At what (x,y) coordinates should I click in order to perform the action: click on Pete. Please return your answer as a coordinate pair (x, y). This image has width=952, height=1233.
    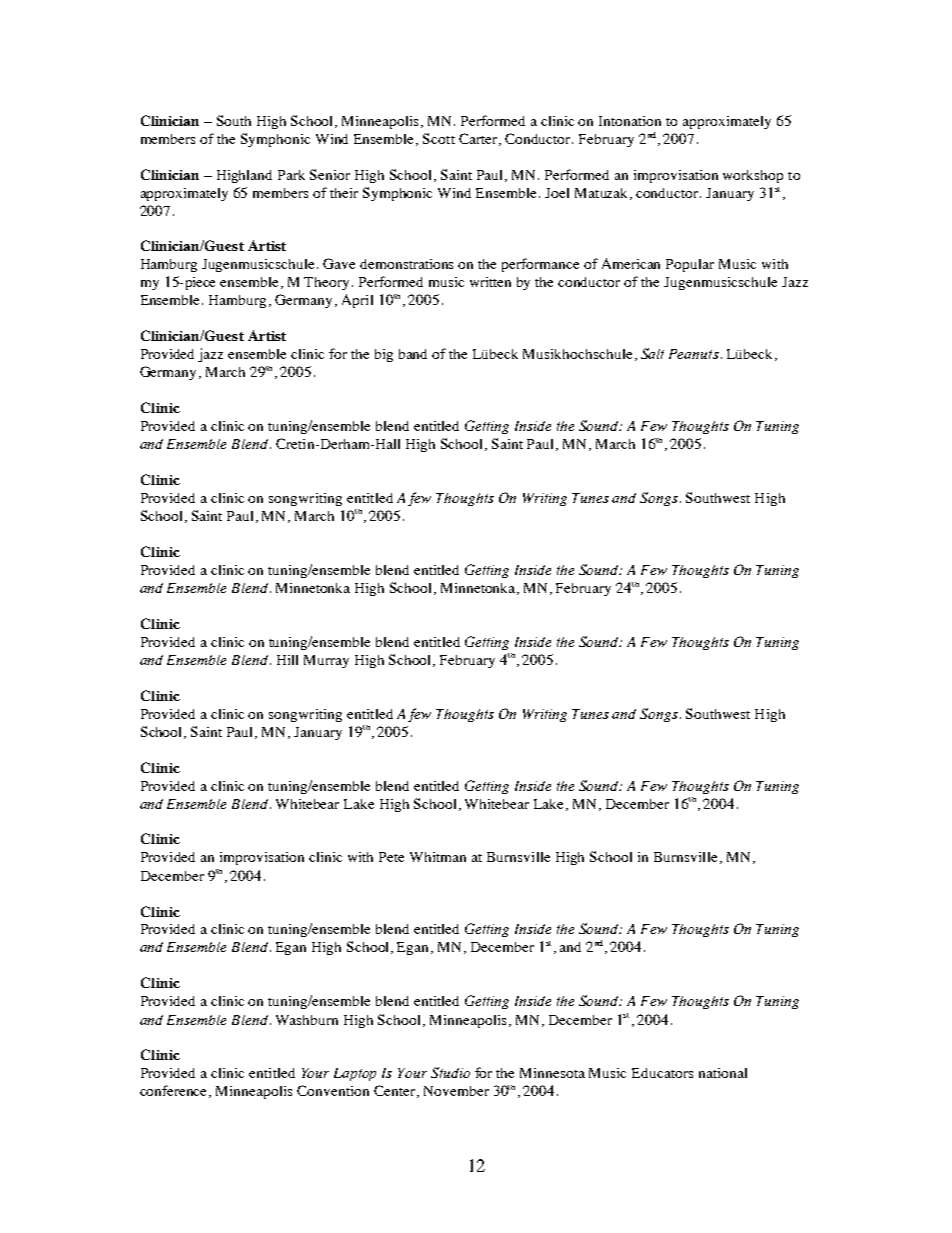
    Looking at the image, I should click on (391, 857).
